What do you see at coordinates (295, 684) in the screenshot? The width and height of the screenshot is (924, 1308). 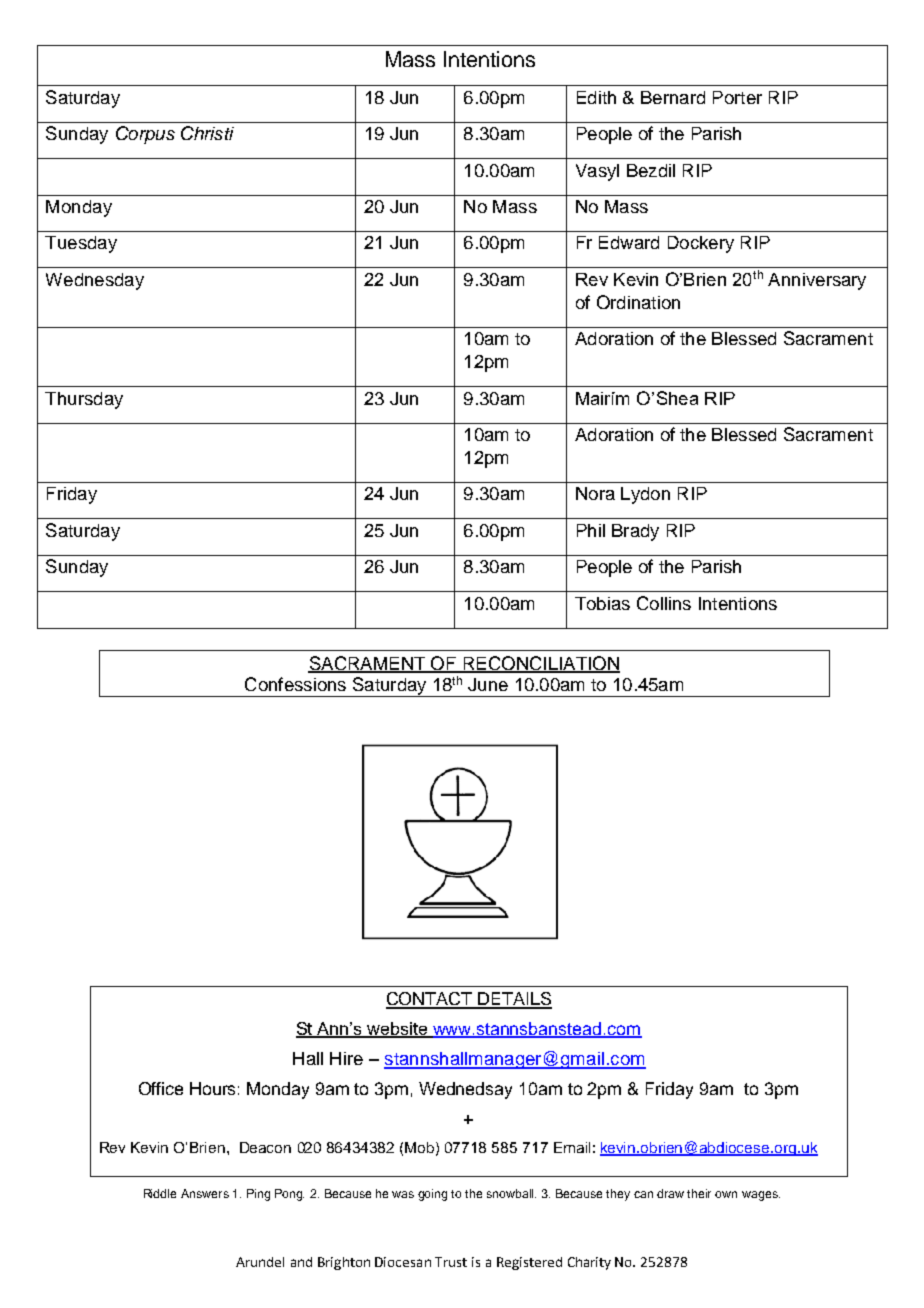 I see `Confessions` at bounding box center [295, 684].
